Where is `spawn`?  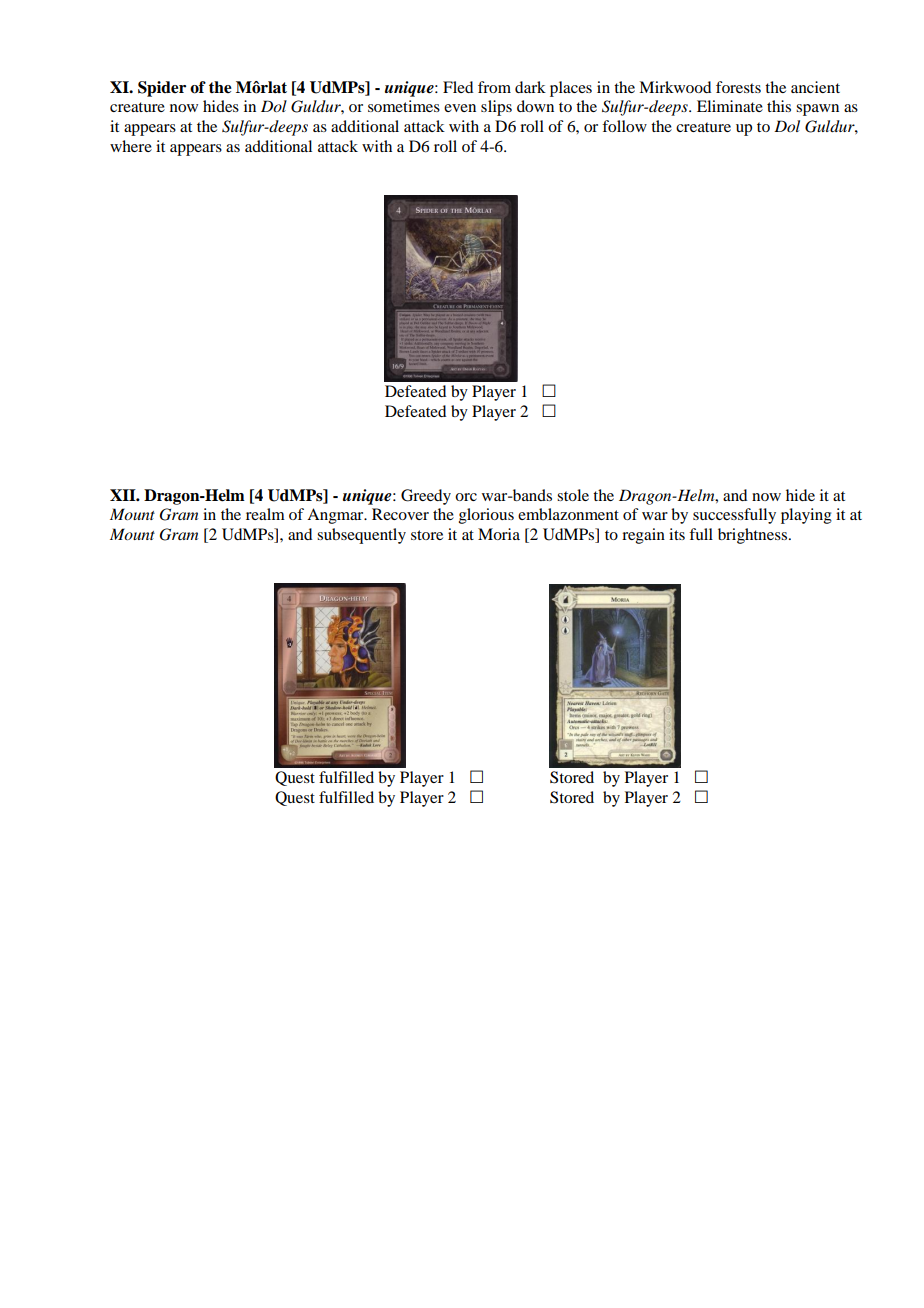 spawn is located at coordinates (817, 110).
